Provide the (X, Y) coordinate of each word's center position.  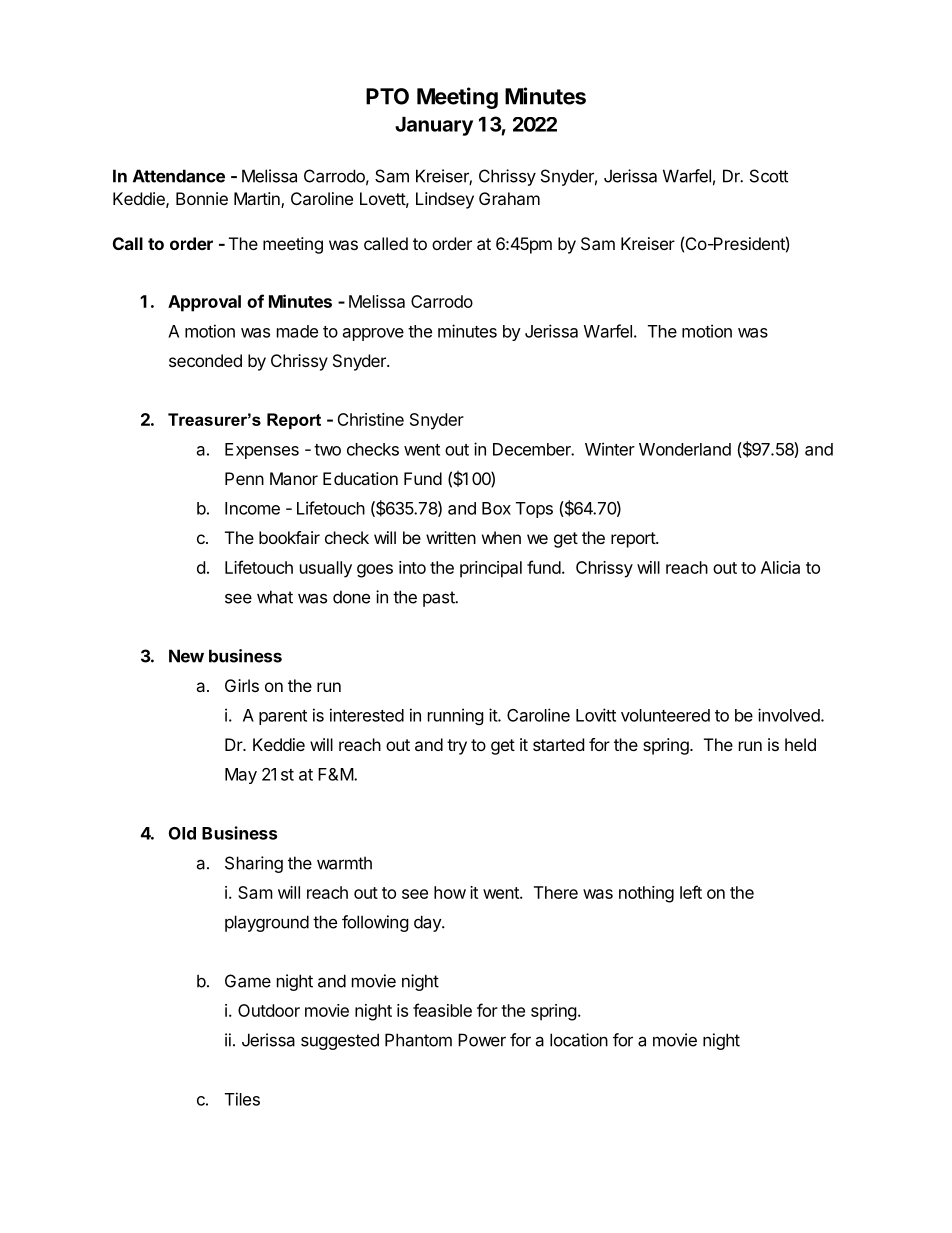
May (241, 776)
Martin (258, 200)
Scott (769, 176)
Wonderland (685, 449)
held (800, 744)
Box (496, 508)
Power (482, 1040)
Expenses (262, 451)
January (434, 126)
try (457, 747)
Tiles (242, 1099)
